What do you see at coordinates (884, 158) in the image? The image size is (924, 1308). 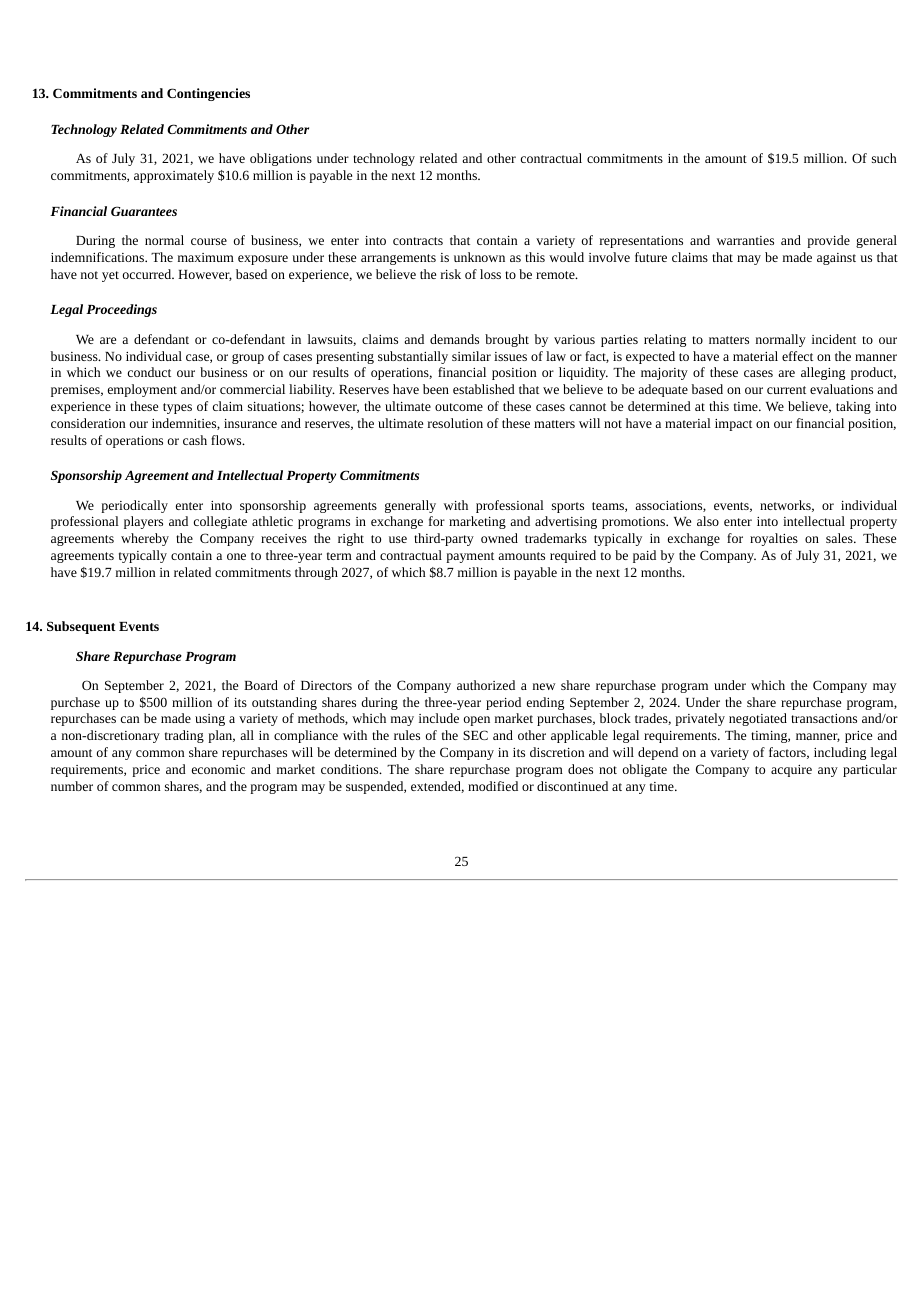 I see `such` at bounding box center [884, 158].
